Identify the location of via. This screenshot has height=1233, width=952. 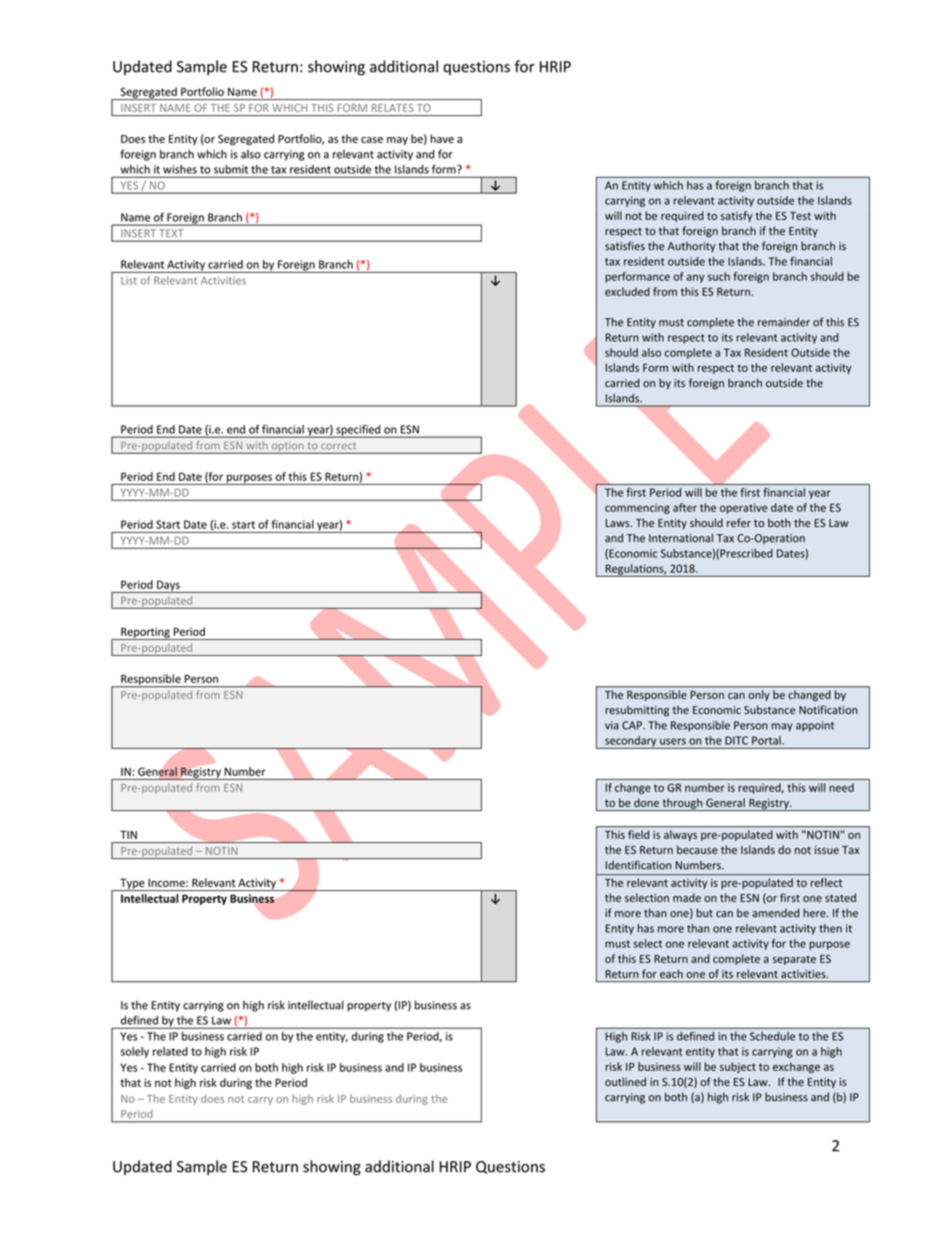
(612, 725).
